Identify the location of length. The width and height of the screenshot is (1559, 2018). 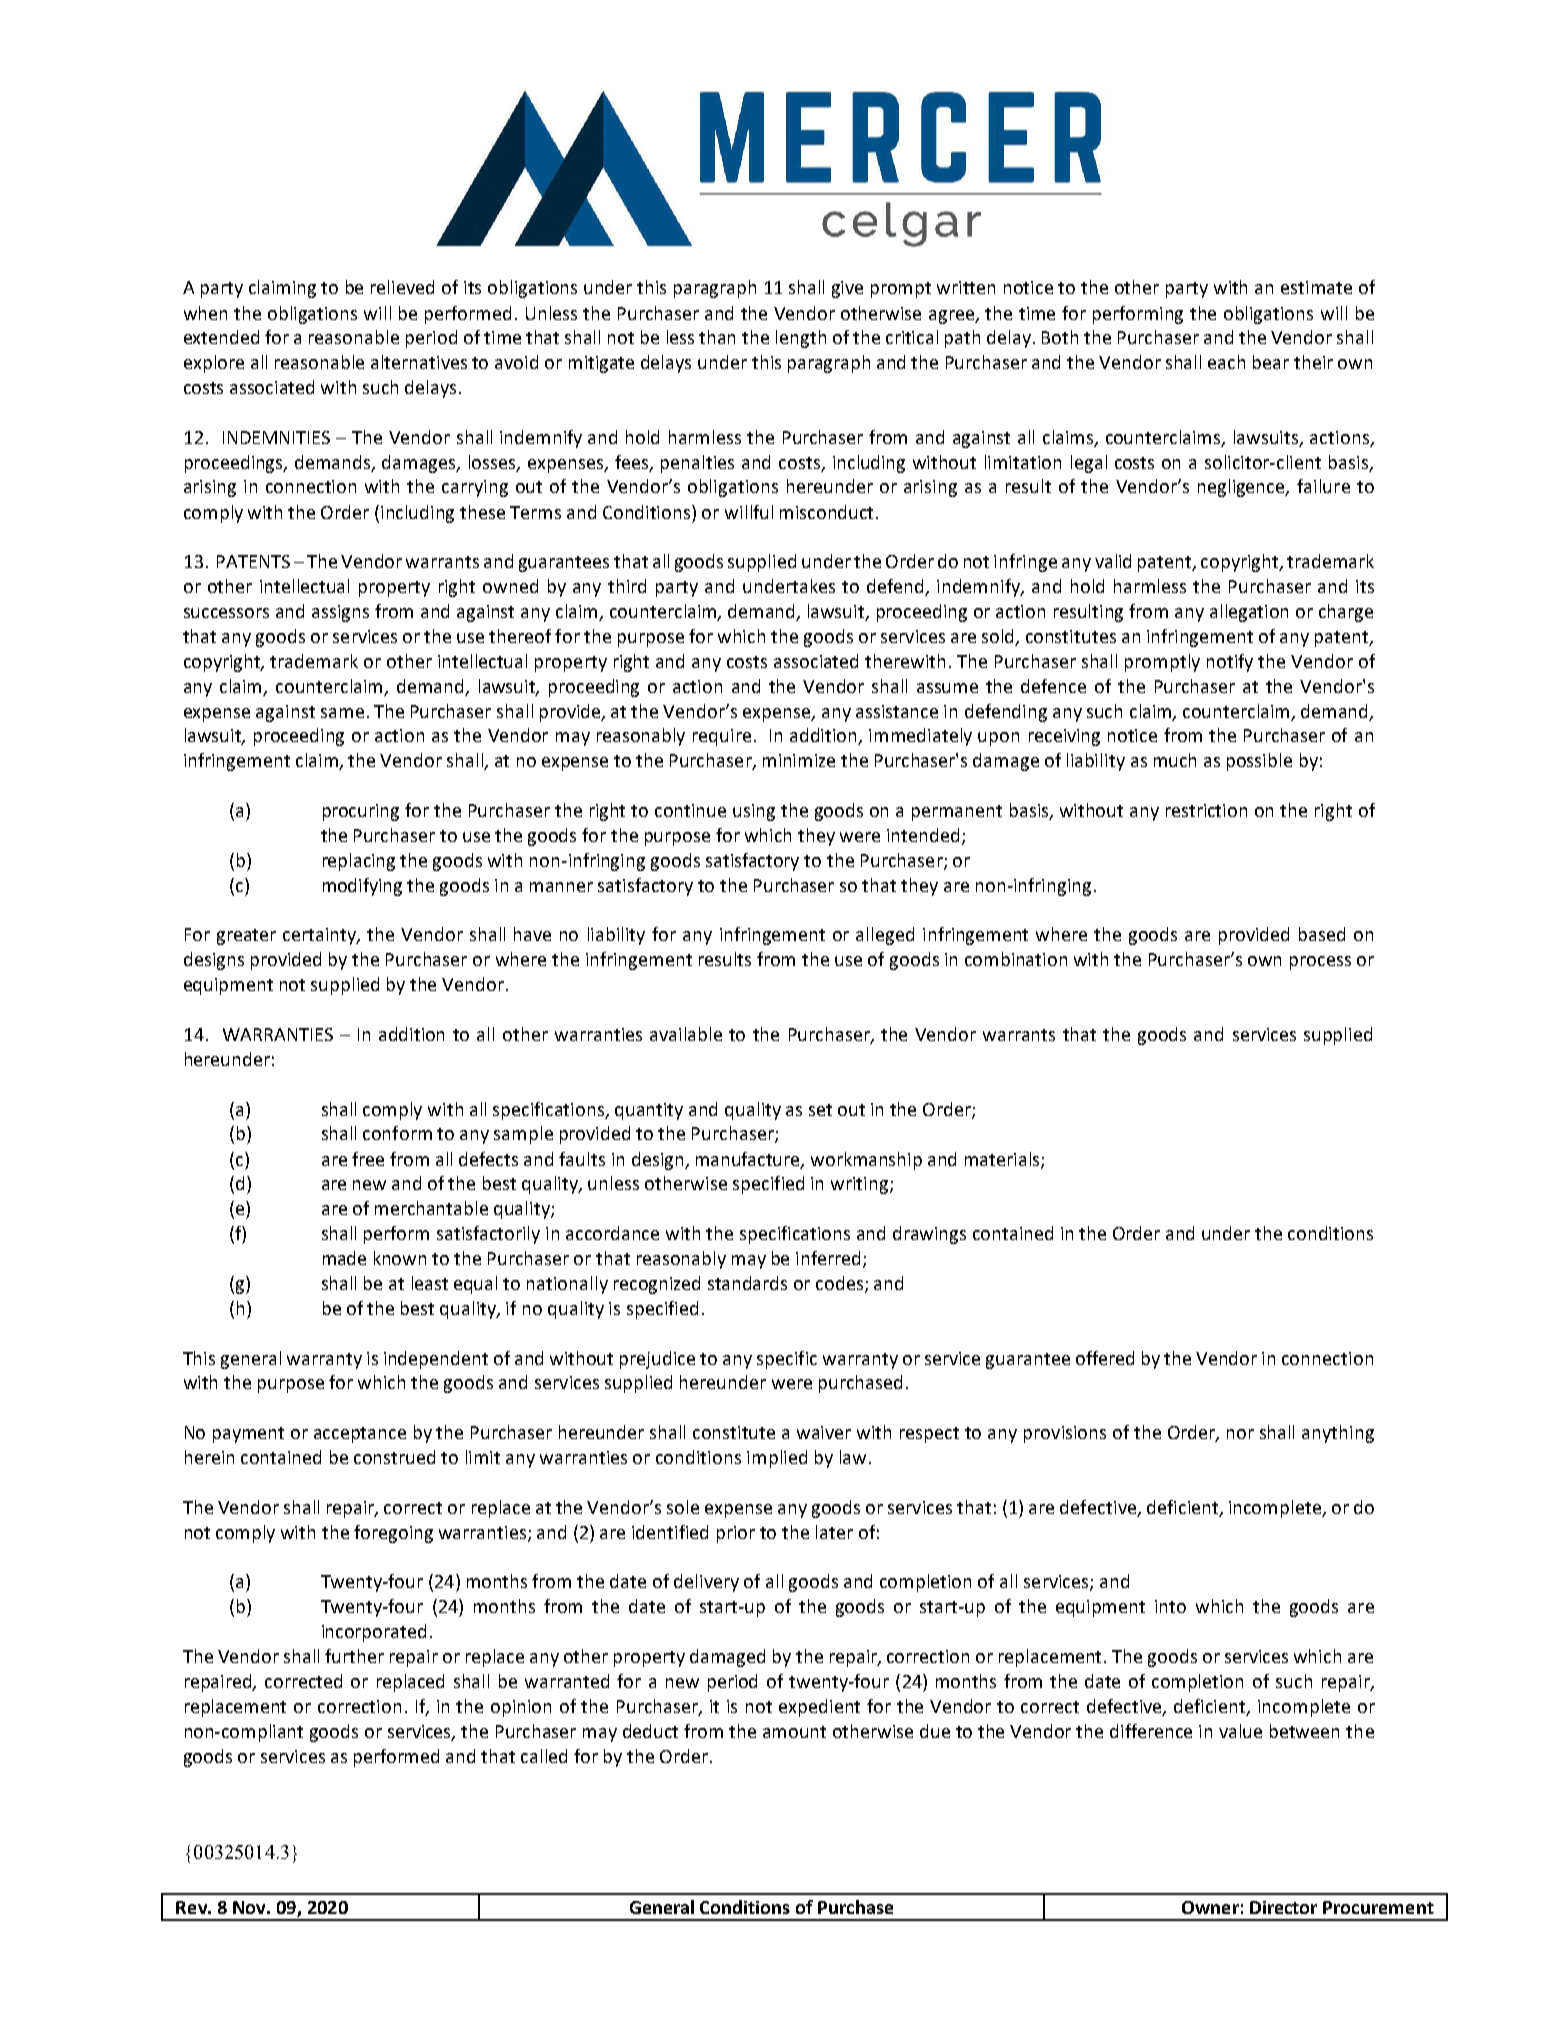
(801, 339).
